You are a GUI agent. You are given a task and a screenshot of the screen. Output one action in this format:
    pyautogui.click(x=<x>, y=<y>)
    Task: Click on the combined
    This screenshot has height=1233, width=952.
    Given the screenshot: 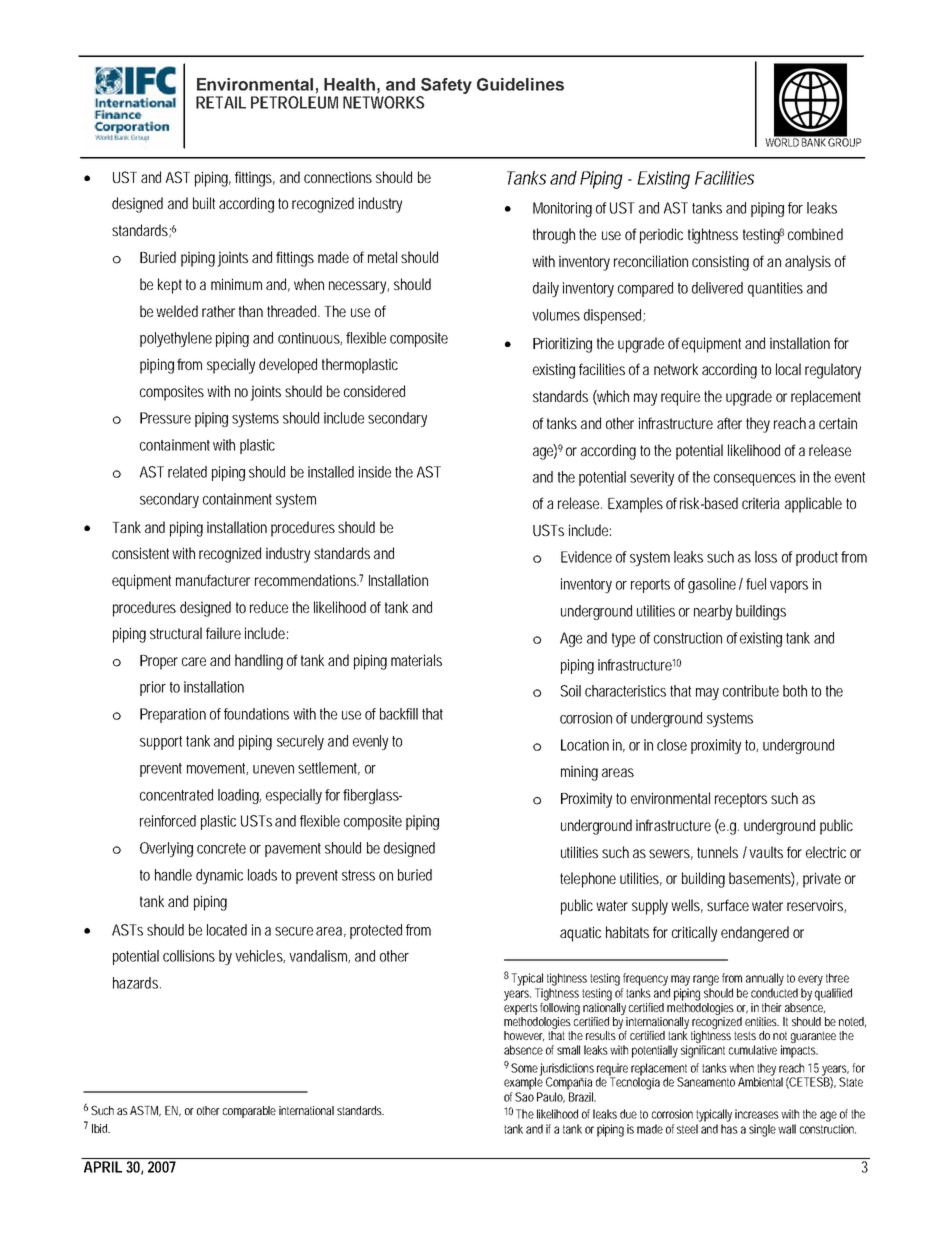 What is the action you would take?
    pyautogui.click(x=815, y=234)
